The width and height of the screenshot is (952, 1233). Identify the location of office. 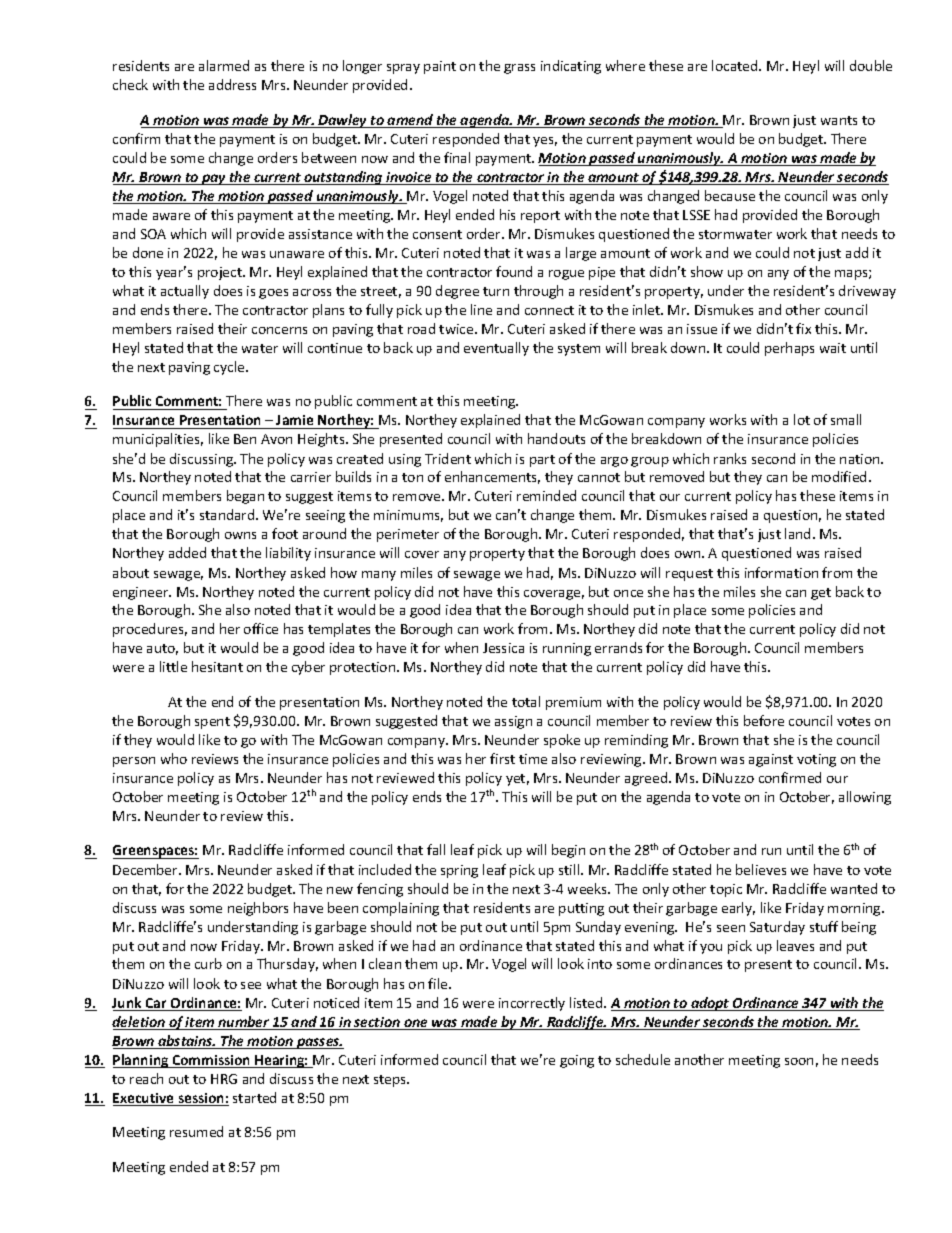
(261, 628).
